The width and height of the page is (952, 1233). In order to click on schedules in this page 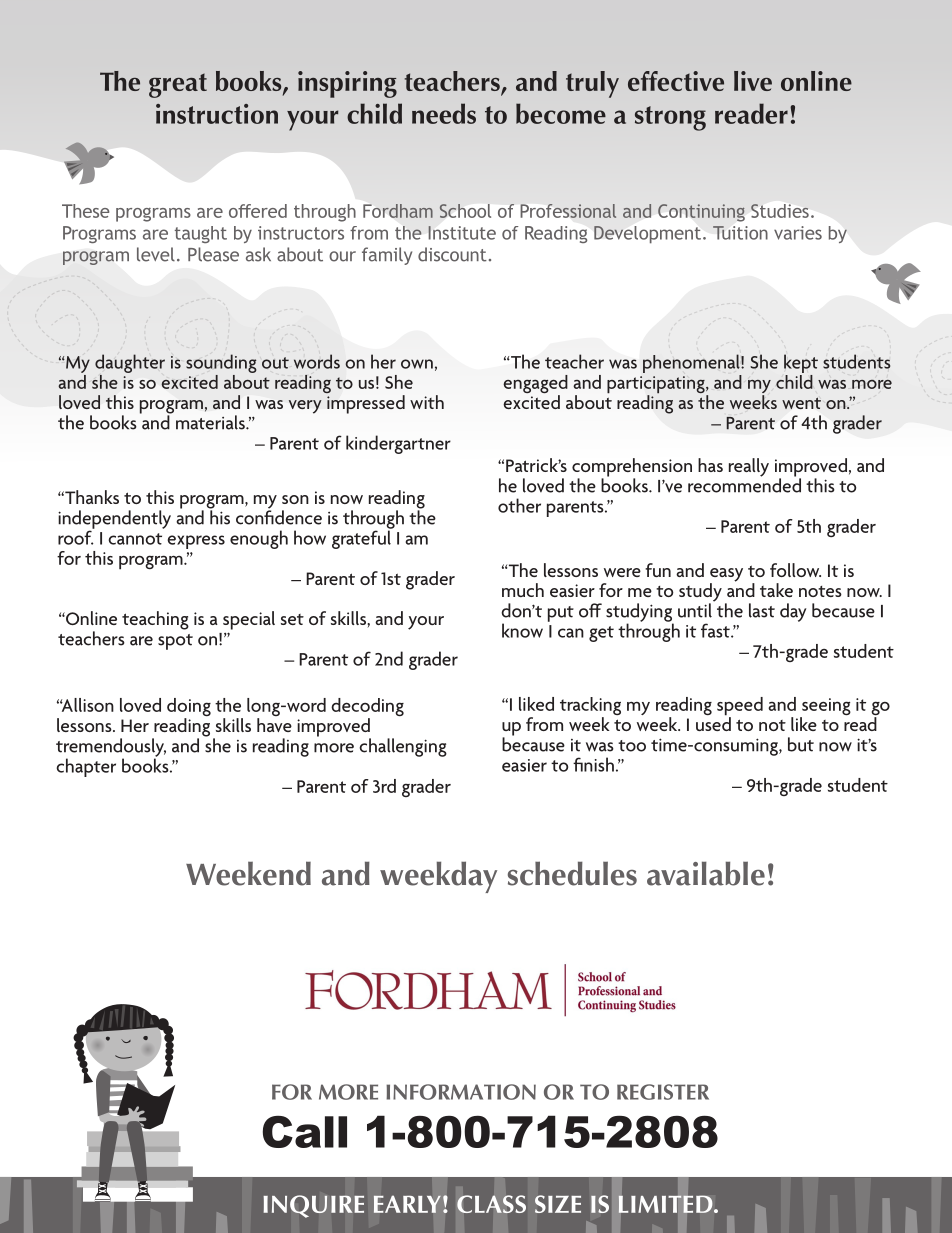, I will do `click(572, 873)`.
